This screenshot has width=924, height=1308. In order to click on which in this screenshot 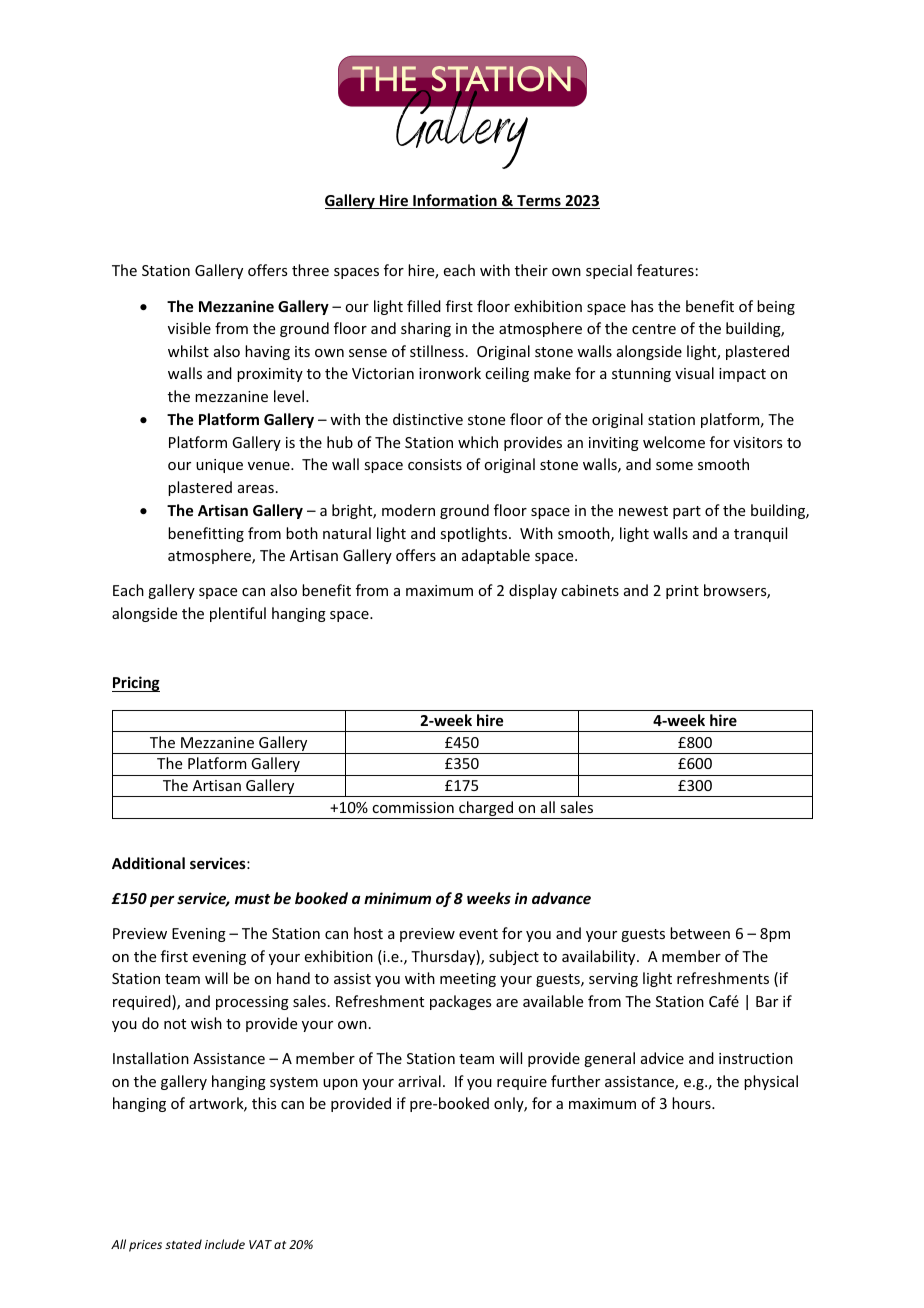, I will do `click(478, 442)`.
